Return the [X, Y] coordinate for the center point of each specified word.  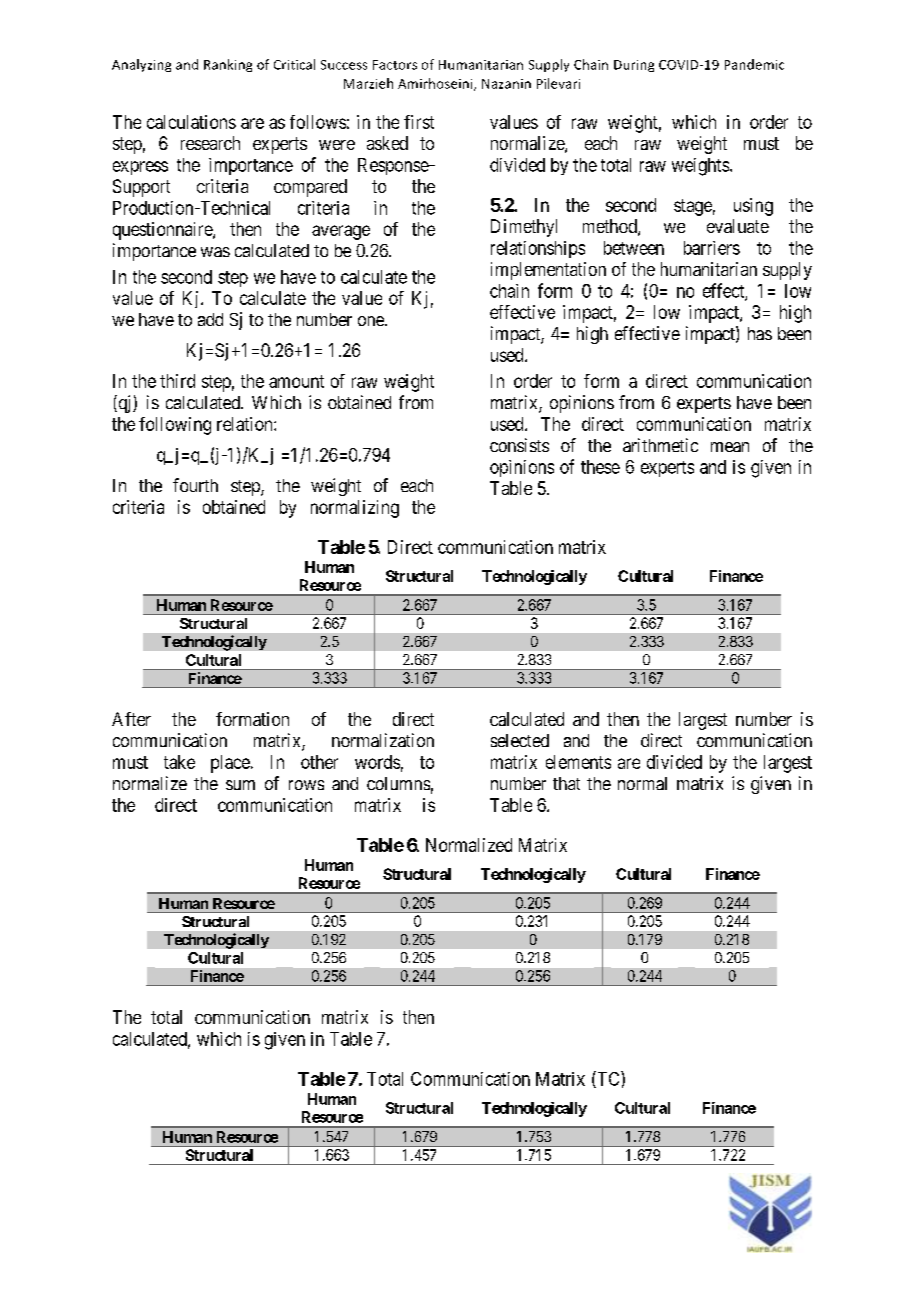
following [175, 426]
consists [519, 445]
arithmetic [660, 445]
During [634, 66]
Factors [395, 65]
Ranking [228, 65]
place [230, 764]
